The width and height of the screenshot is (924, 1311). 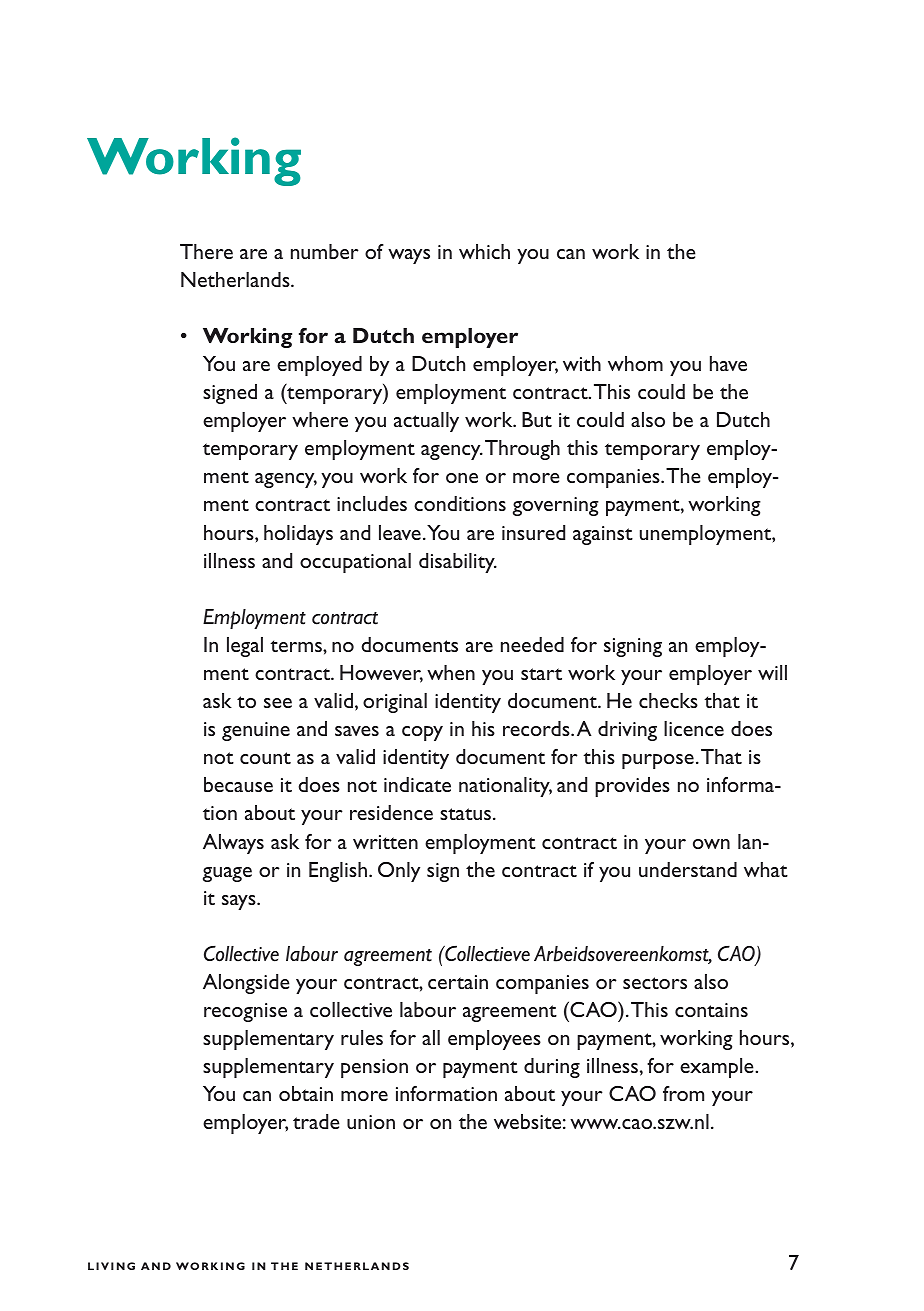 What do you see at coordinates (552, 1068) in the screenshot?
I see `during` at bounding box center [552, 1068].
